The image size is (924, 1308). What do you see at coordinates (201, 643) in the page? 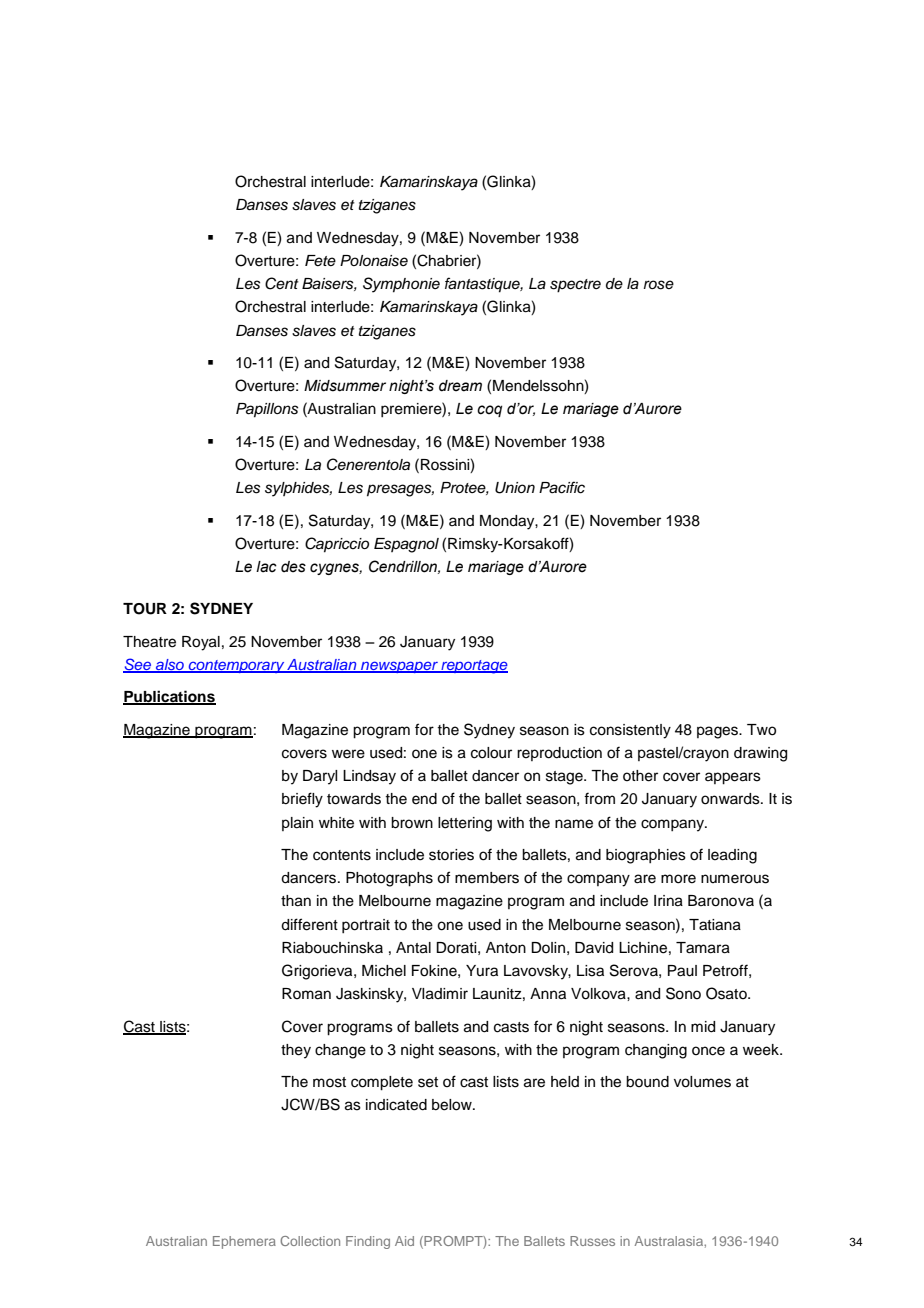
I see `Royal` at bounding box center [201, 643].
